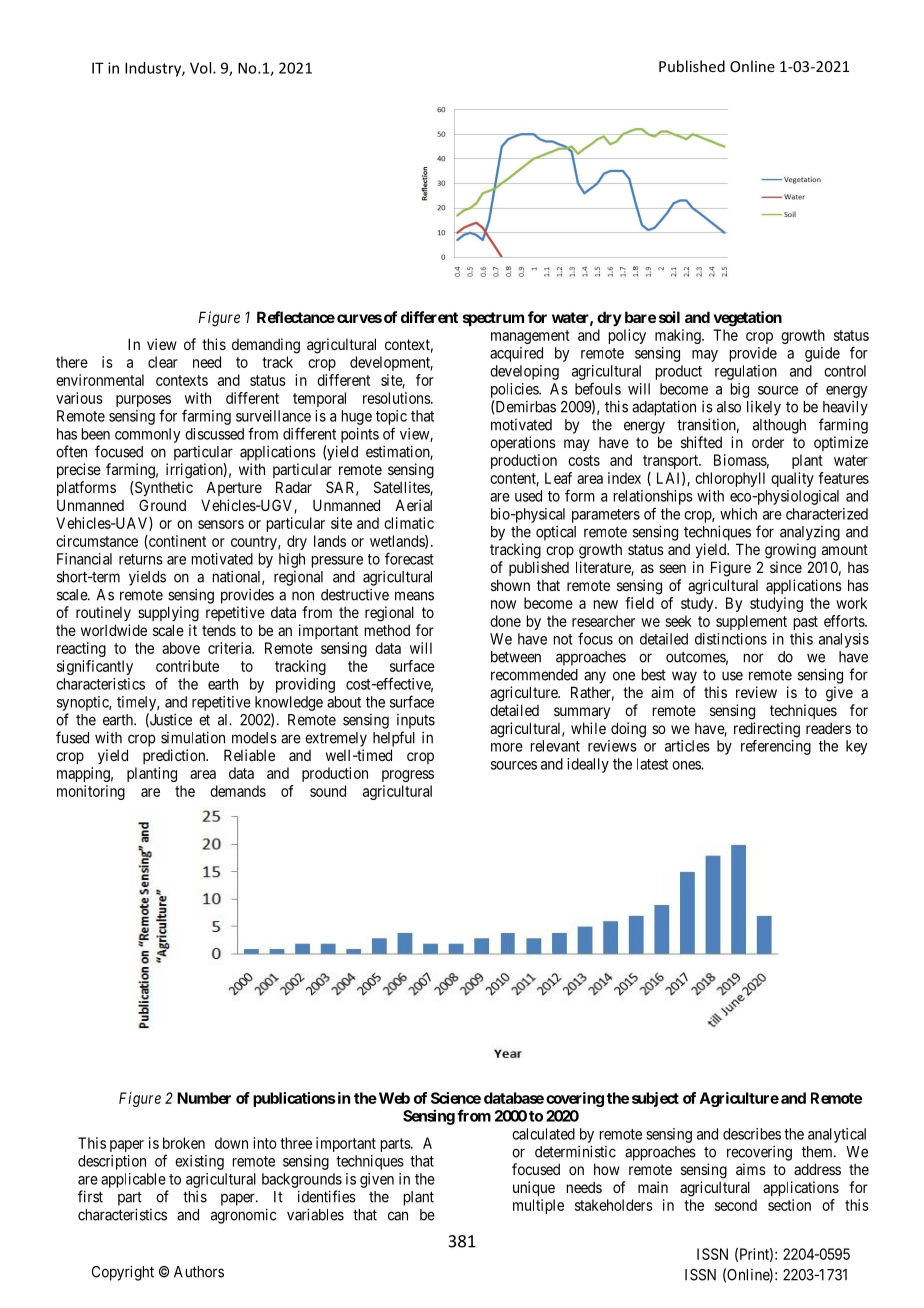 This page has height=1308, width=924. What do you see at coordinates (199, 1272) in the page?
I see `Authors` at bounding box center [199, 1272].
